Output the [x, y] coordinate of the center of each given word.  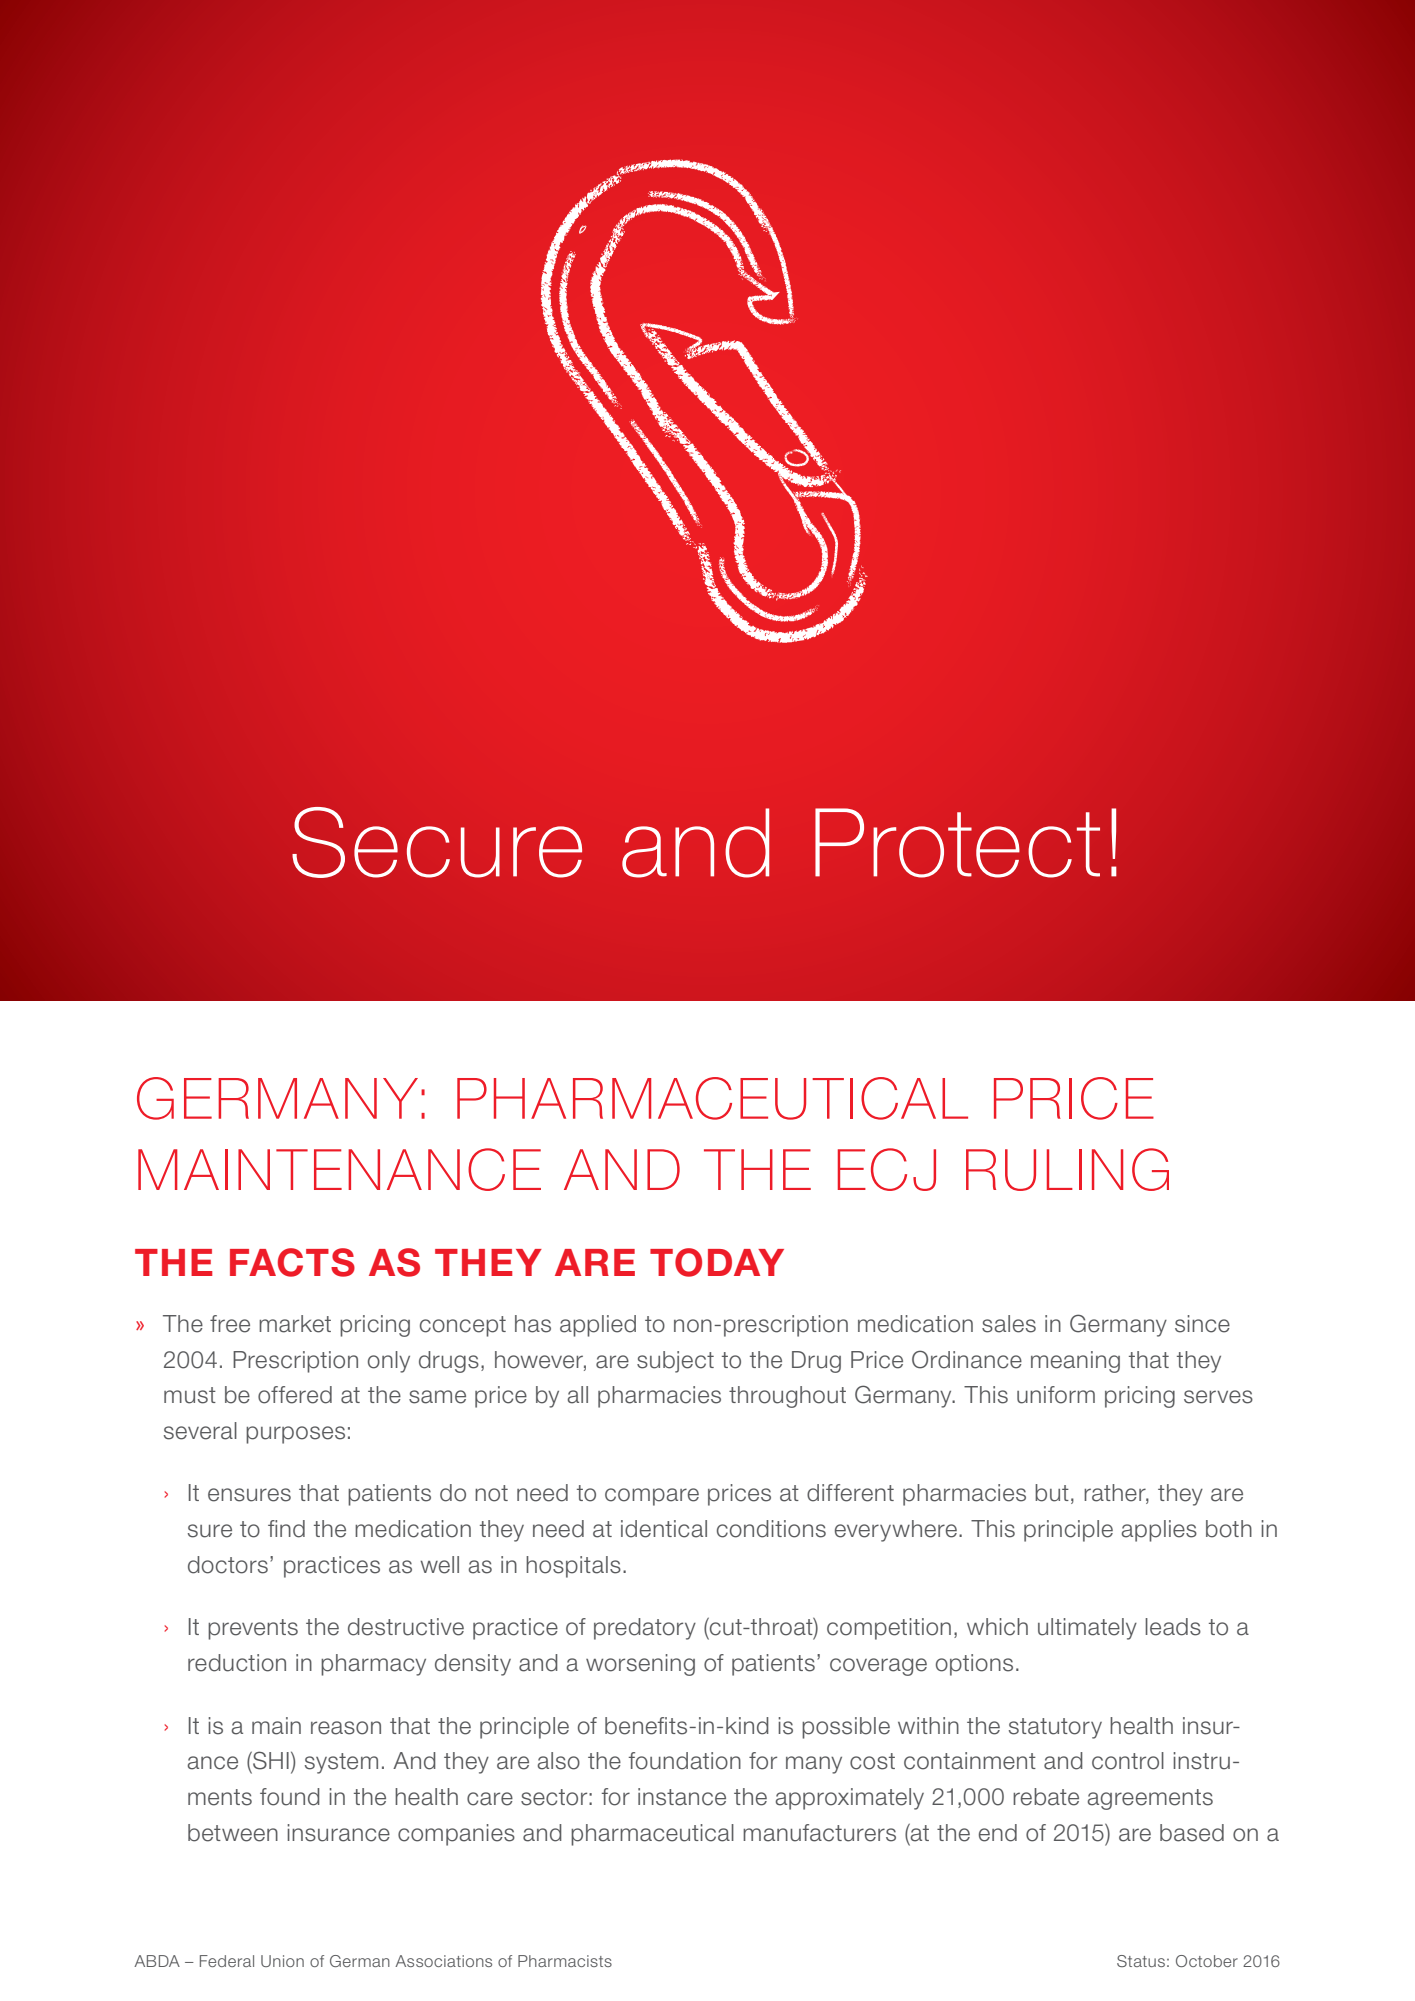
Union [282, 1961]
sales [1009, 1324]
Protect [957, 843]
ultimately [1087, 1629]
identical [664, 1529]
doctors [228, 1565]
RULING [1067, 1169]
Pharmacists [565, 1961]
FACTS [292, 1262]
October [1207, 1961]
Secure [437, 842]
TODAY [717, 1262]
